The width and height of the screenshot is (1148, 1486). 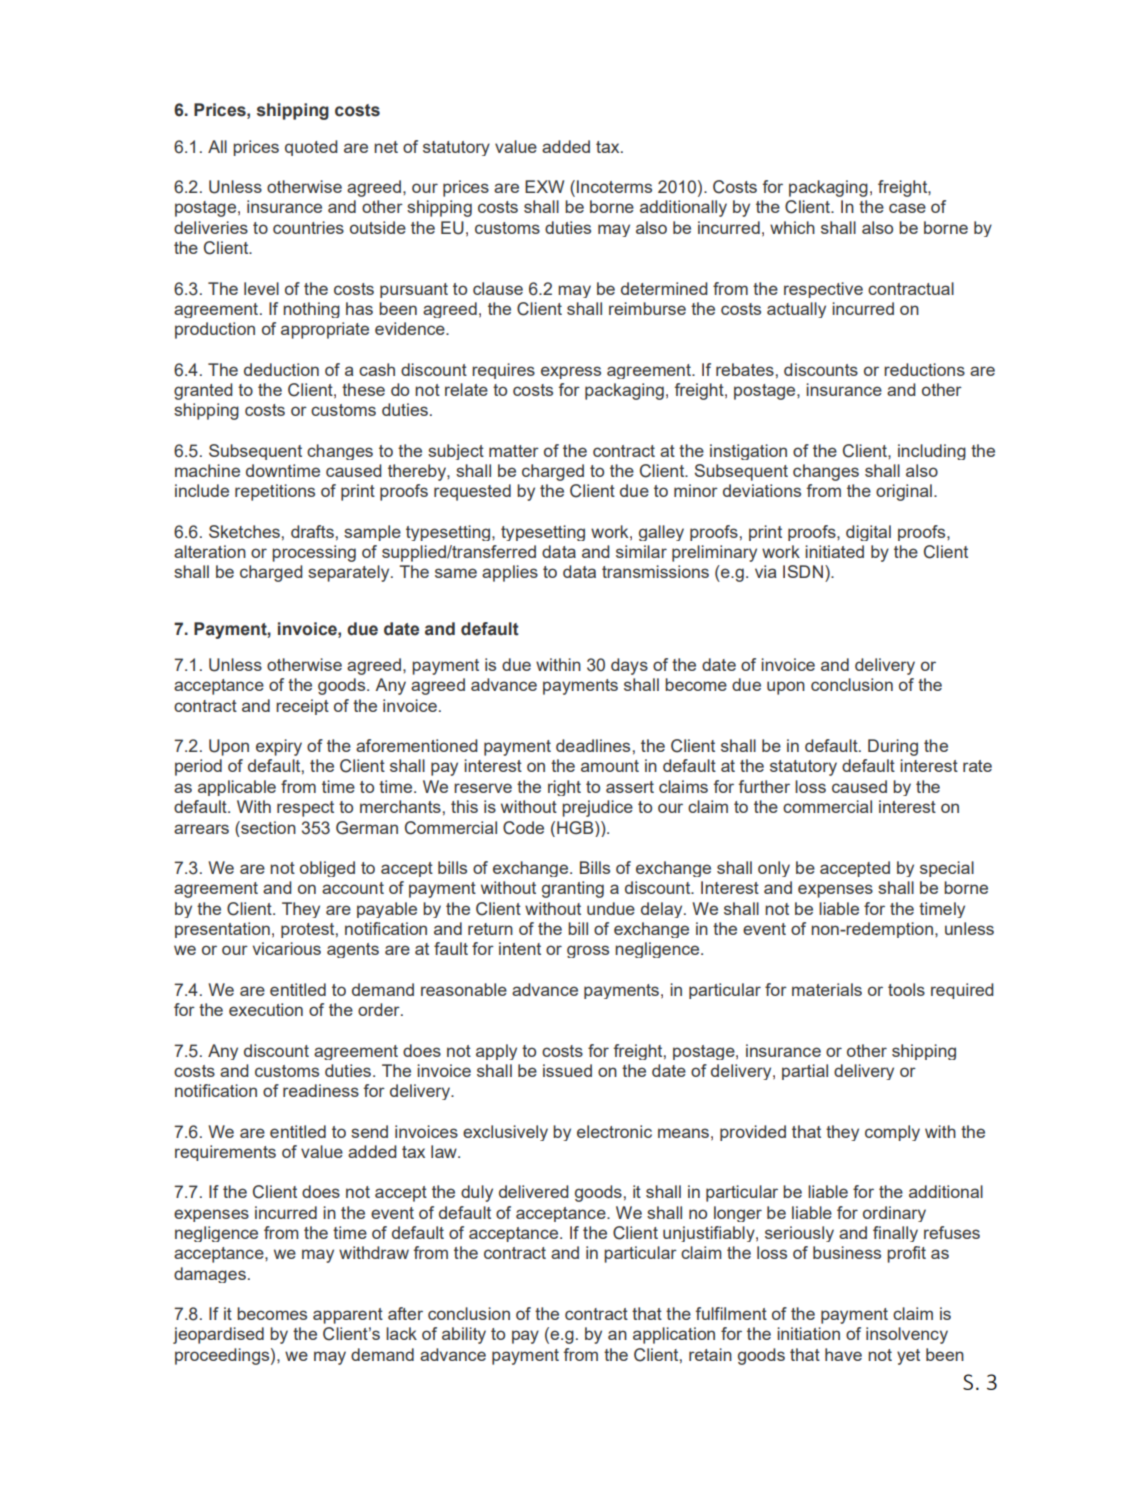 I want to click on digital, so click(x=868, y=533).
